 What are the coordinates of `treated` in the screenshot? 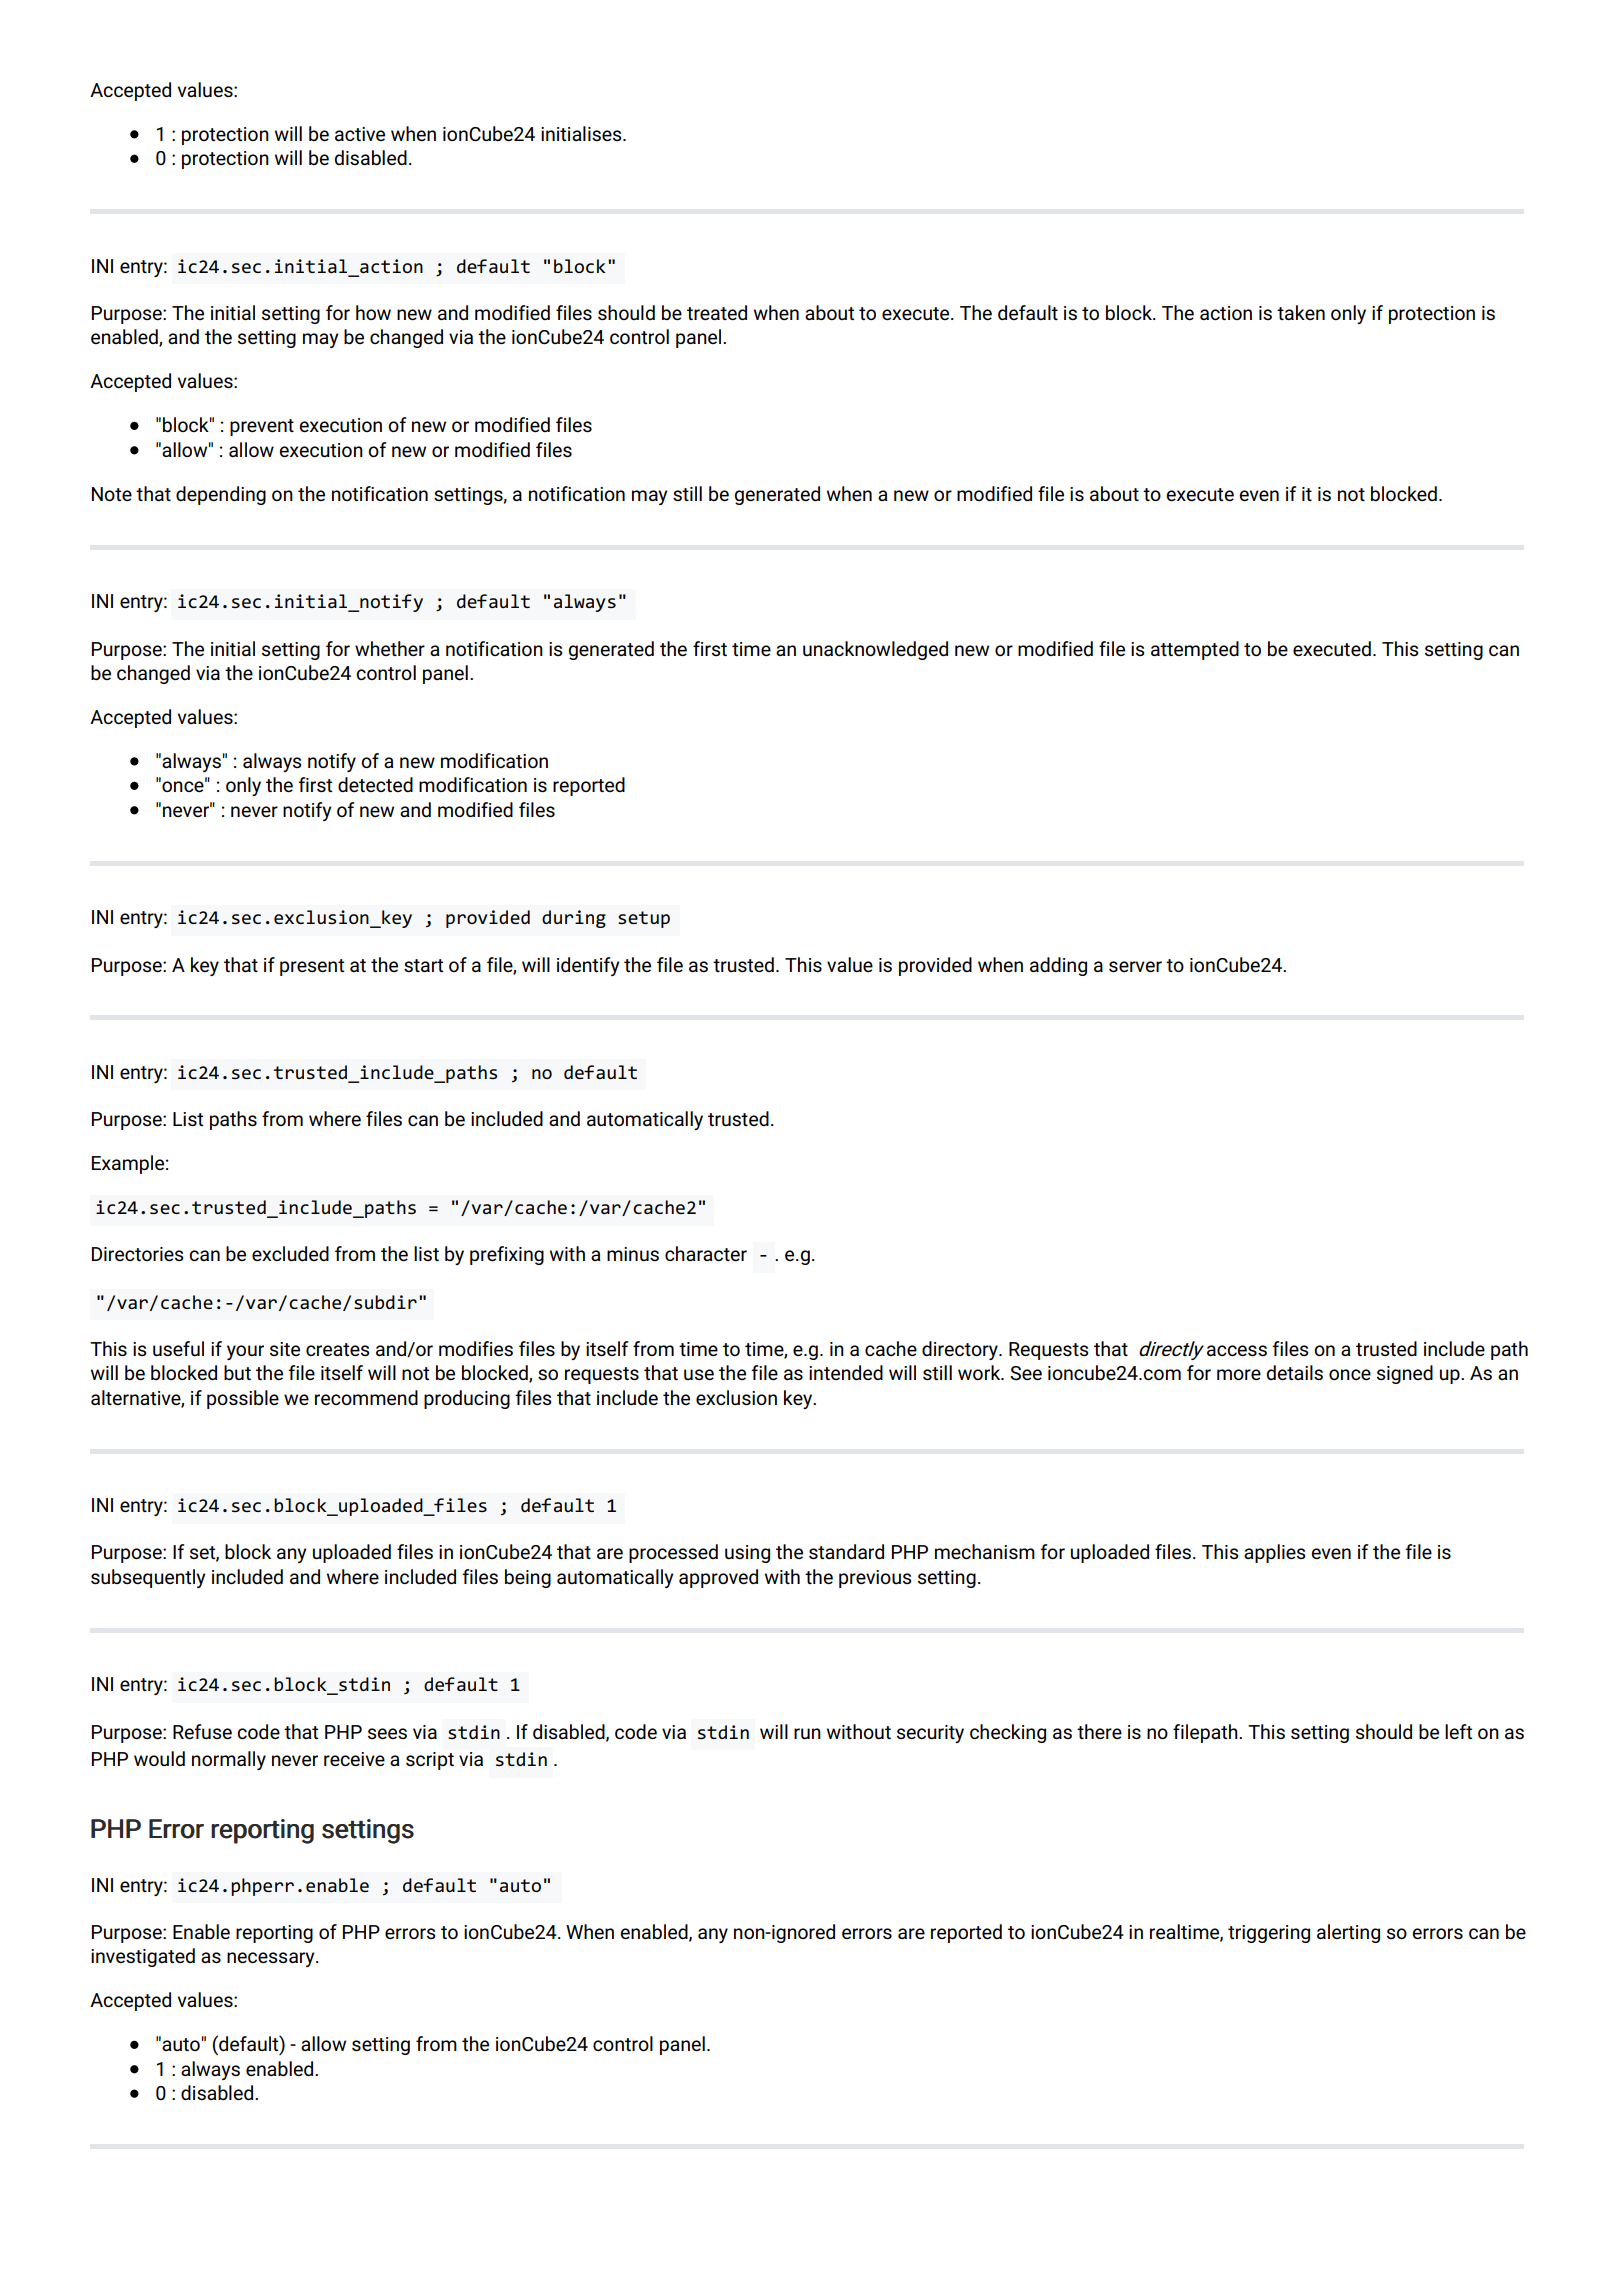 It's located at (717, 312).
